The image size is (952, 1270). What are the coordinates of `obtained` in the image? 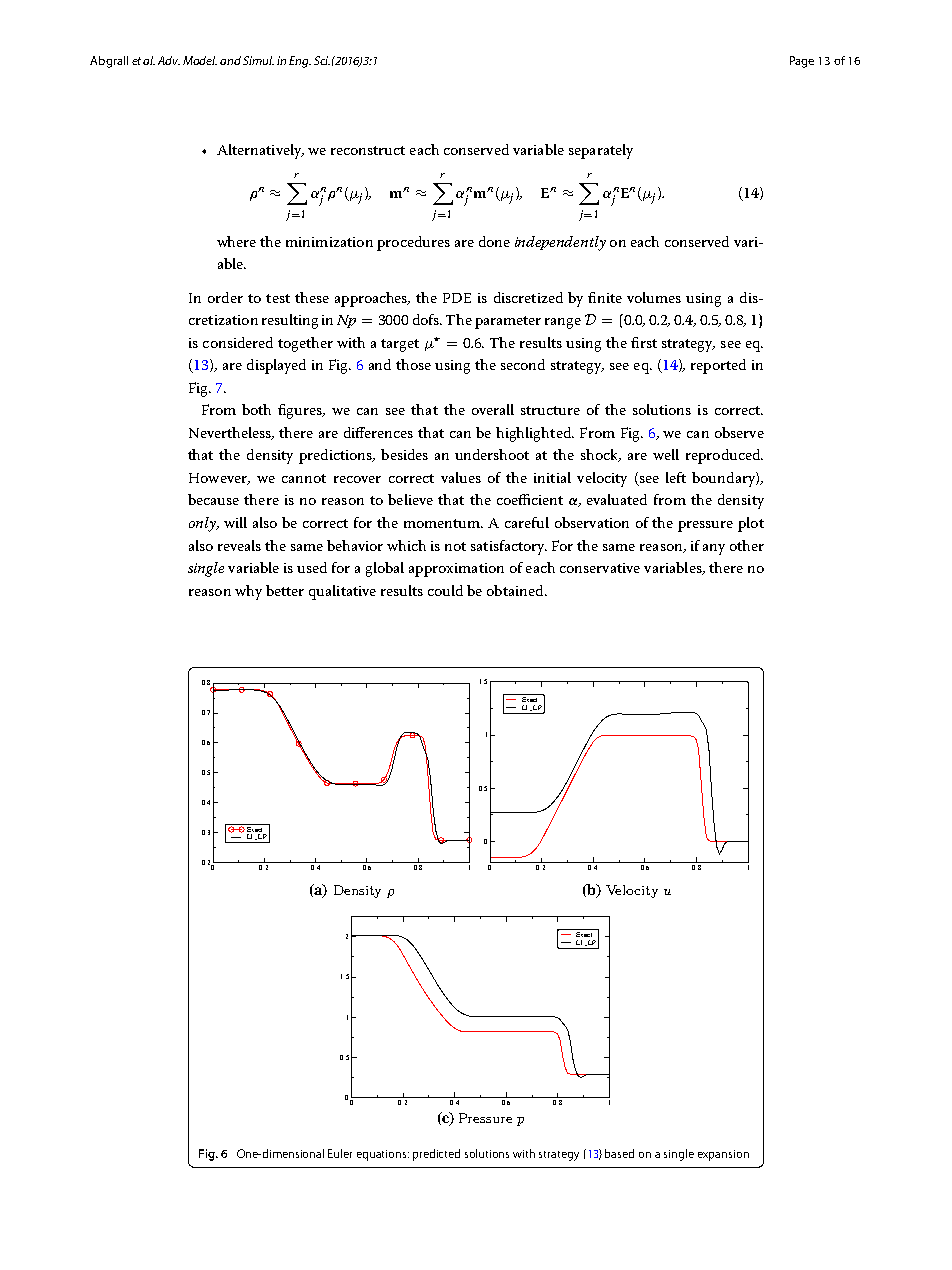 It's located at (516, 590).
